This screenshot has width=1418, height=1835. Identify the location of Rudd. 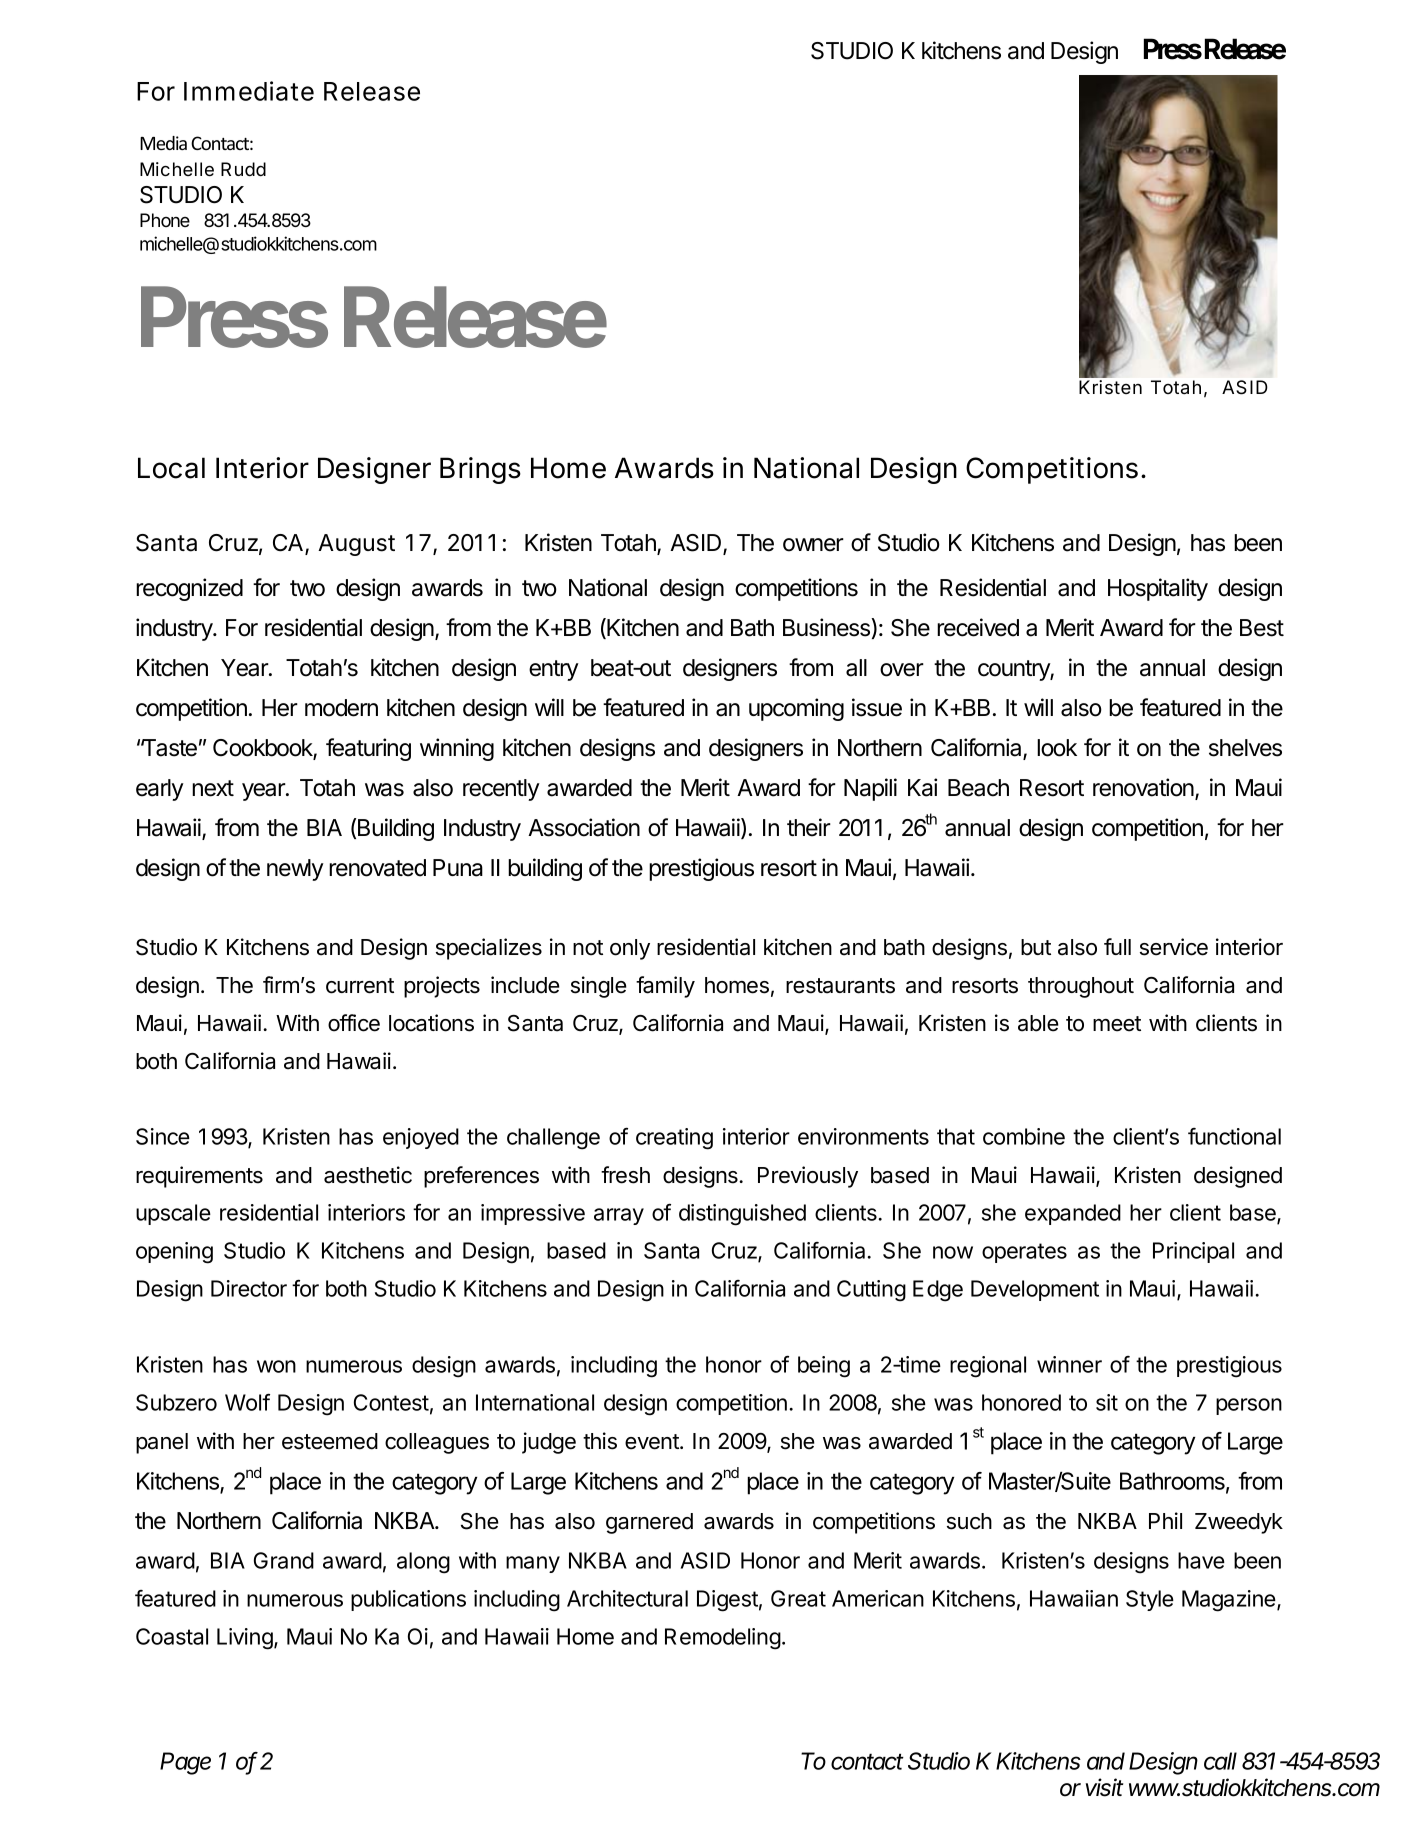
(243, 169).
